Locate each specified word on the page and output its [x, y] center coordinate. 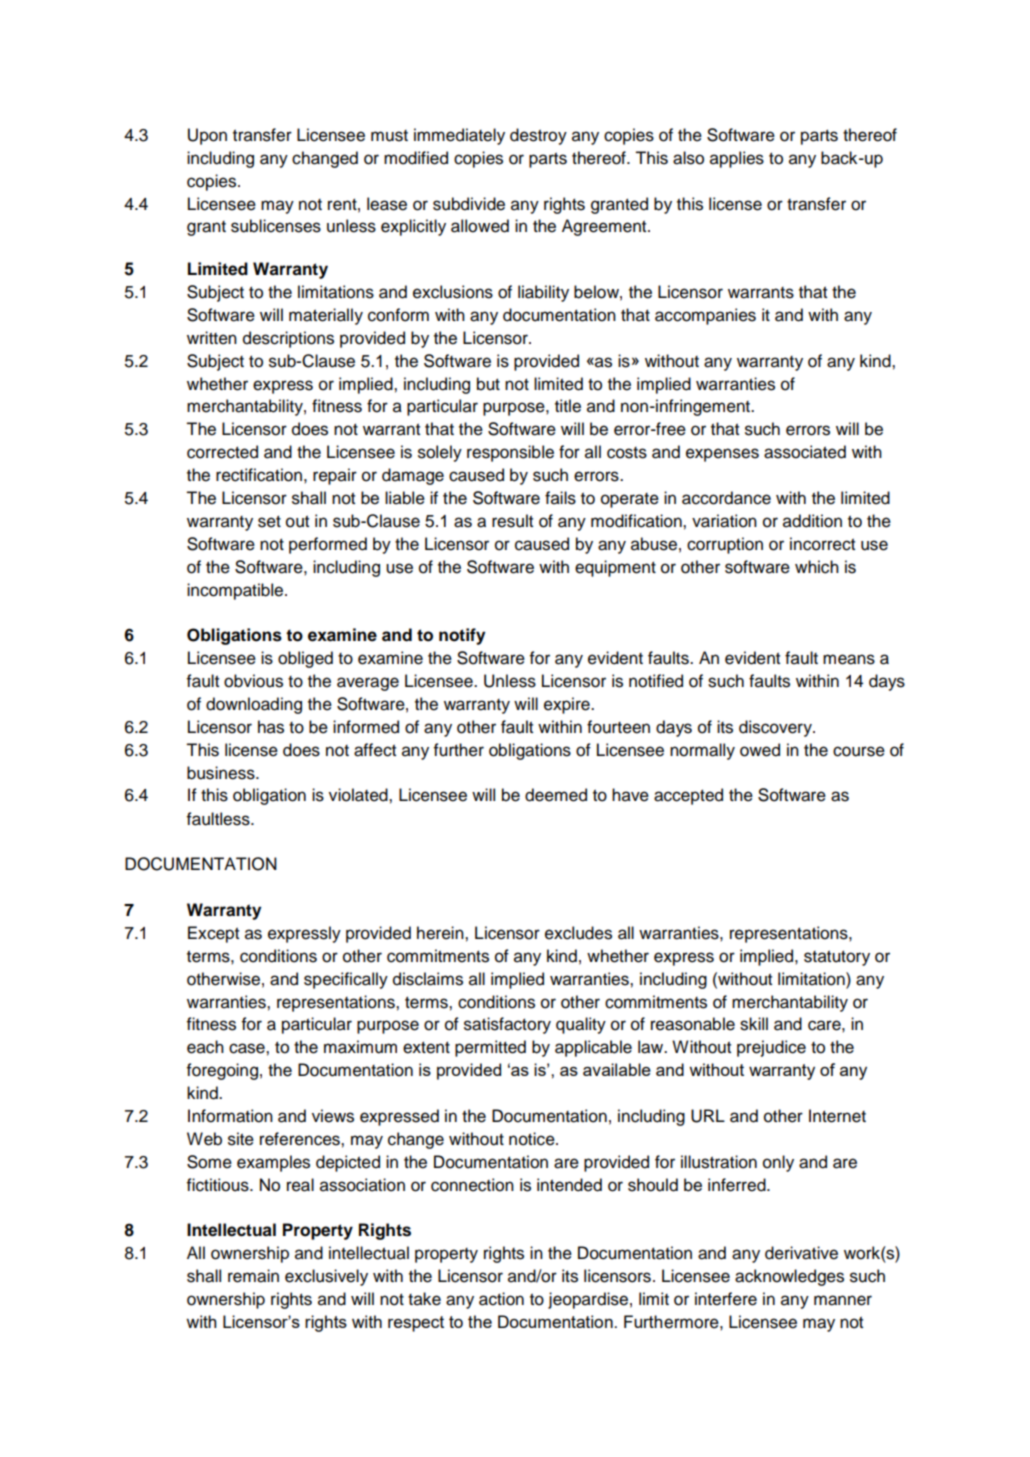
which [817, 567]
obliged [305, 659]
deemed [556, 795]
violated [359, 795]
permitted [490, 1048]
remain [253, 1276]
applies [737, 159]
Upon [207, 136]
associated [805, 452]
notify [462, 636]
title [568, 406]
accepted [688, 796]
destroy [538, 136]
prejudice [771, 1048]
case [248, 1048]
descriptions [288, 339]
